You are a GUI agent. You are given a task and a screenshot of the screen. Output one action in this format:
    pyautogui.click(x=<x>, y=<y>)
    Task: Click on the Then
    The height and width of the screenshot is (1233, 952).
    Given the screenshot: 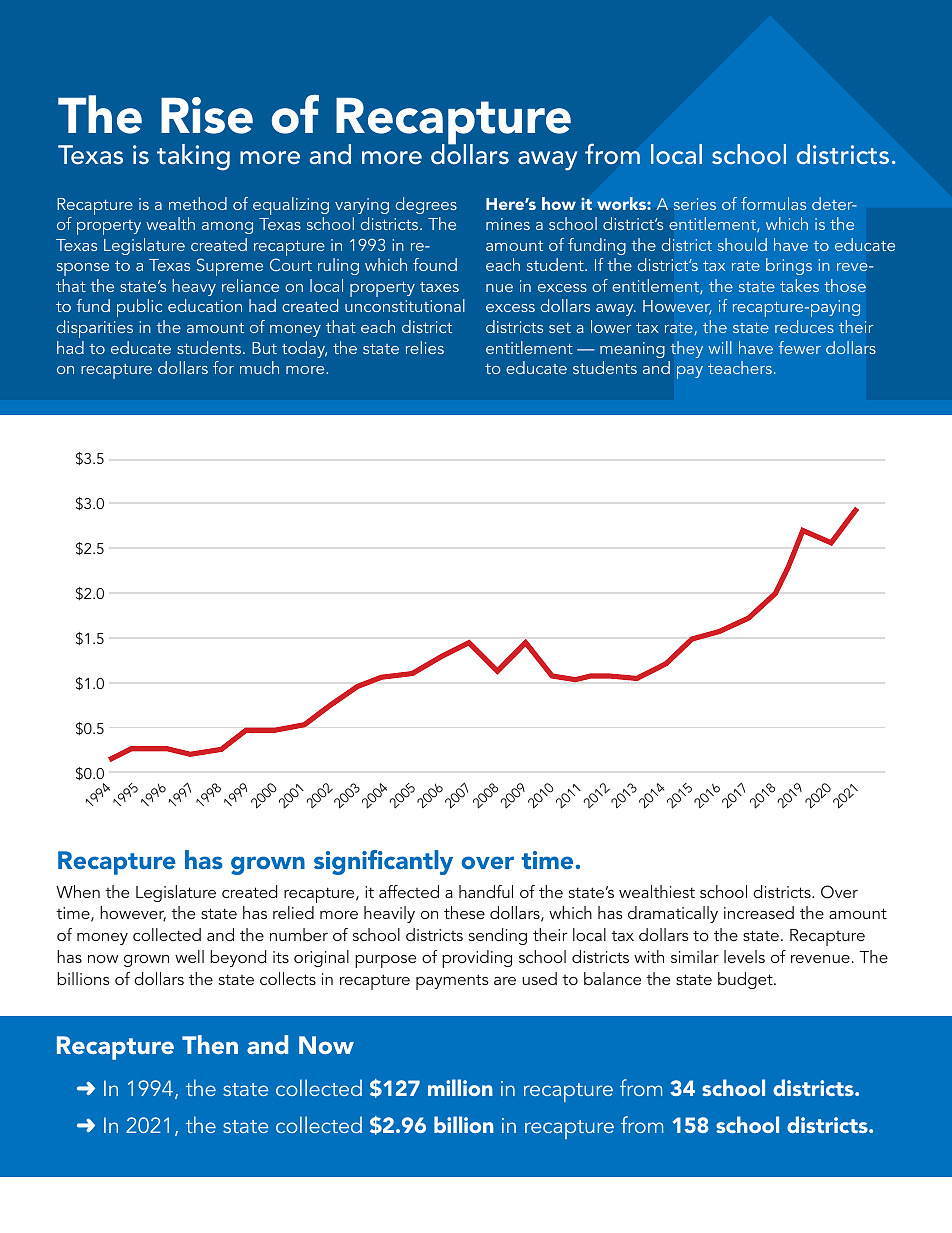 What is the action you would take?
    pyautogui.click(x=210, y=1044)
